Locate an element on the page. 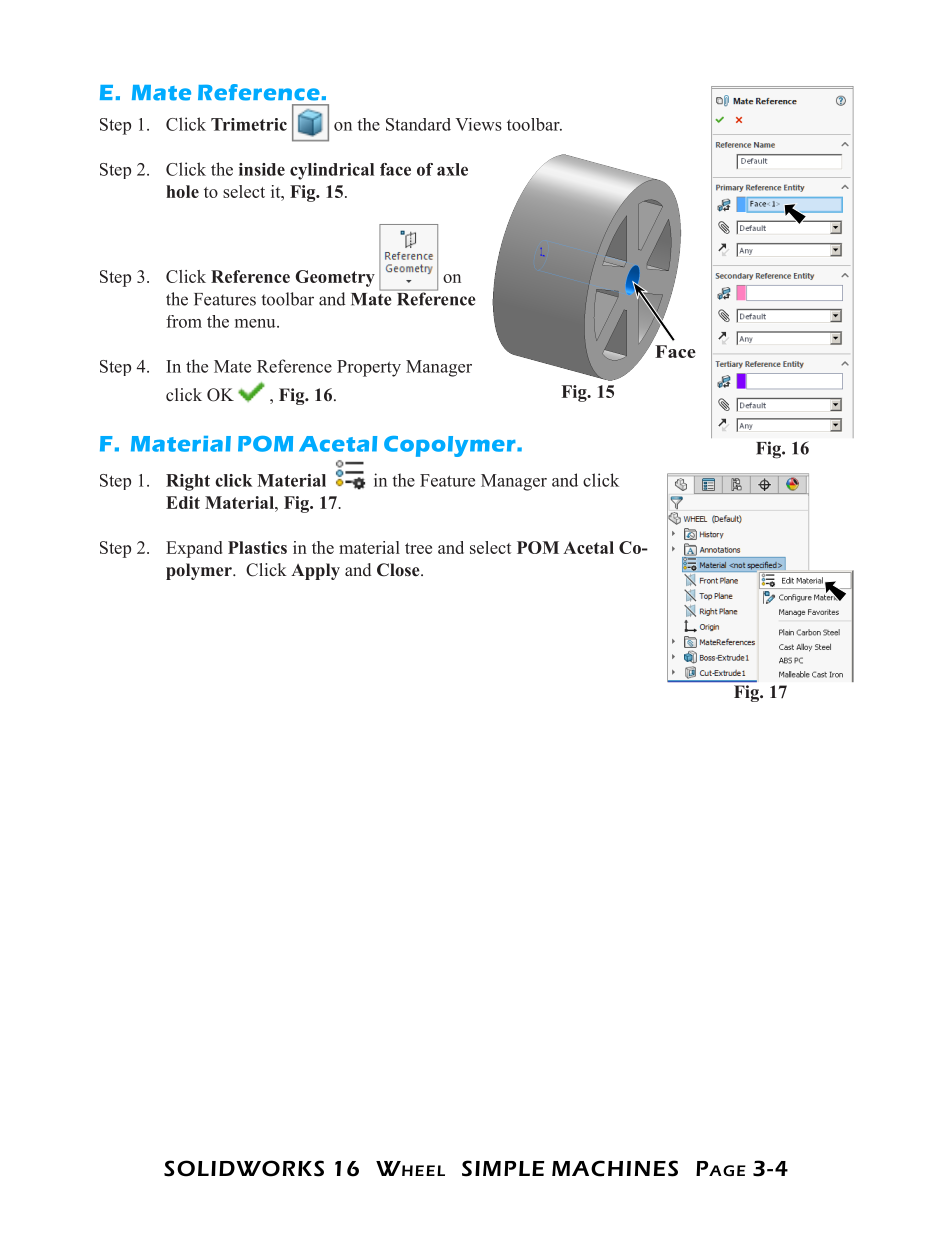  Standard is located at coordinates (418, 124).
